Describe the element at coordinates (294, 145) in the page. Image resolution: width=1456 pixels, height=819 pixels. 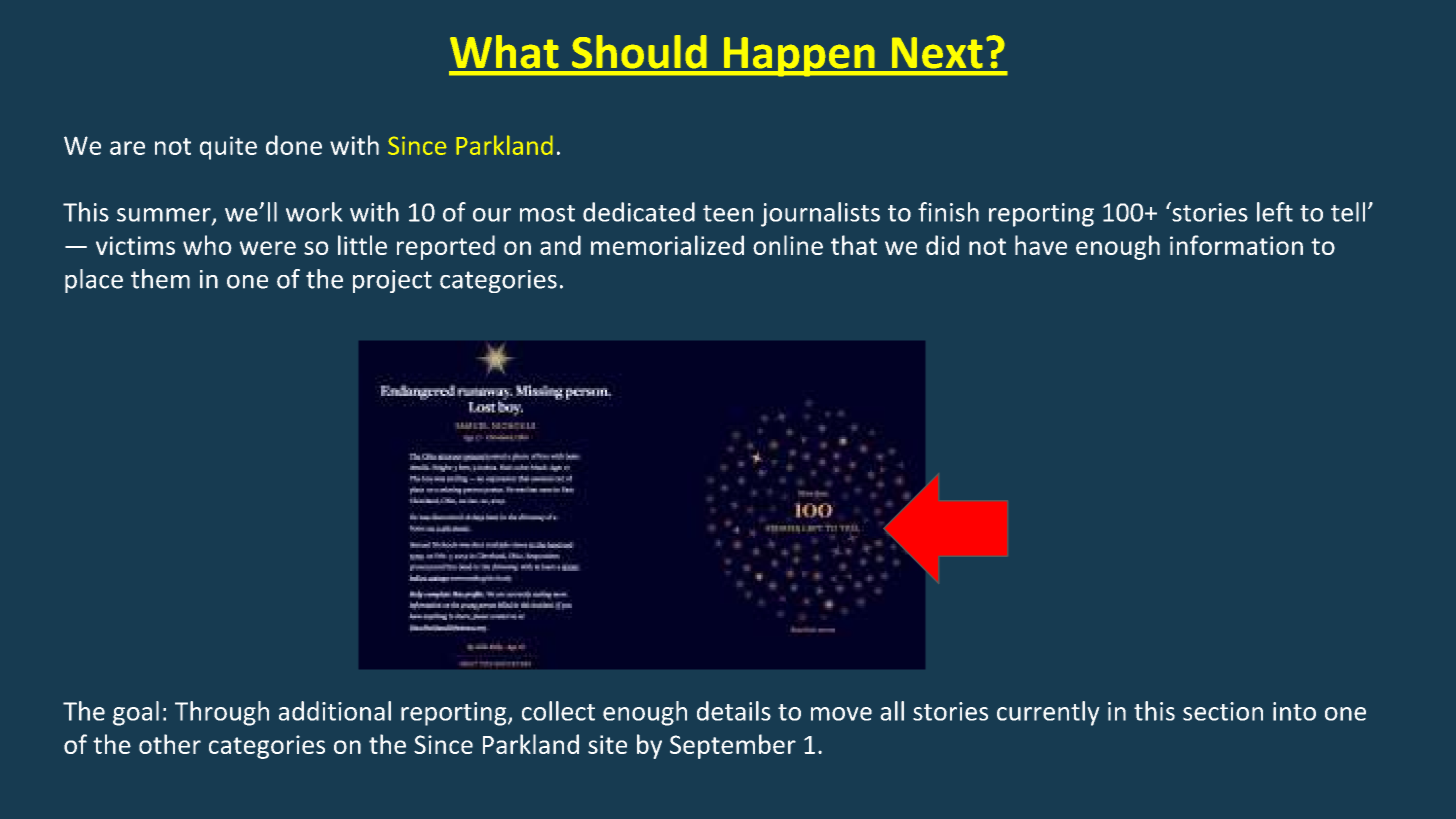
I see `done` at that location.
